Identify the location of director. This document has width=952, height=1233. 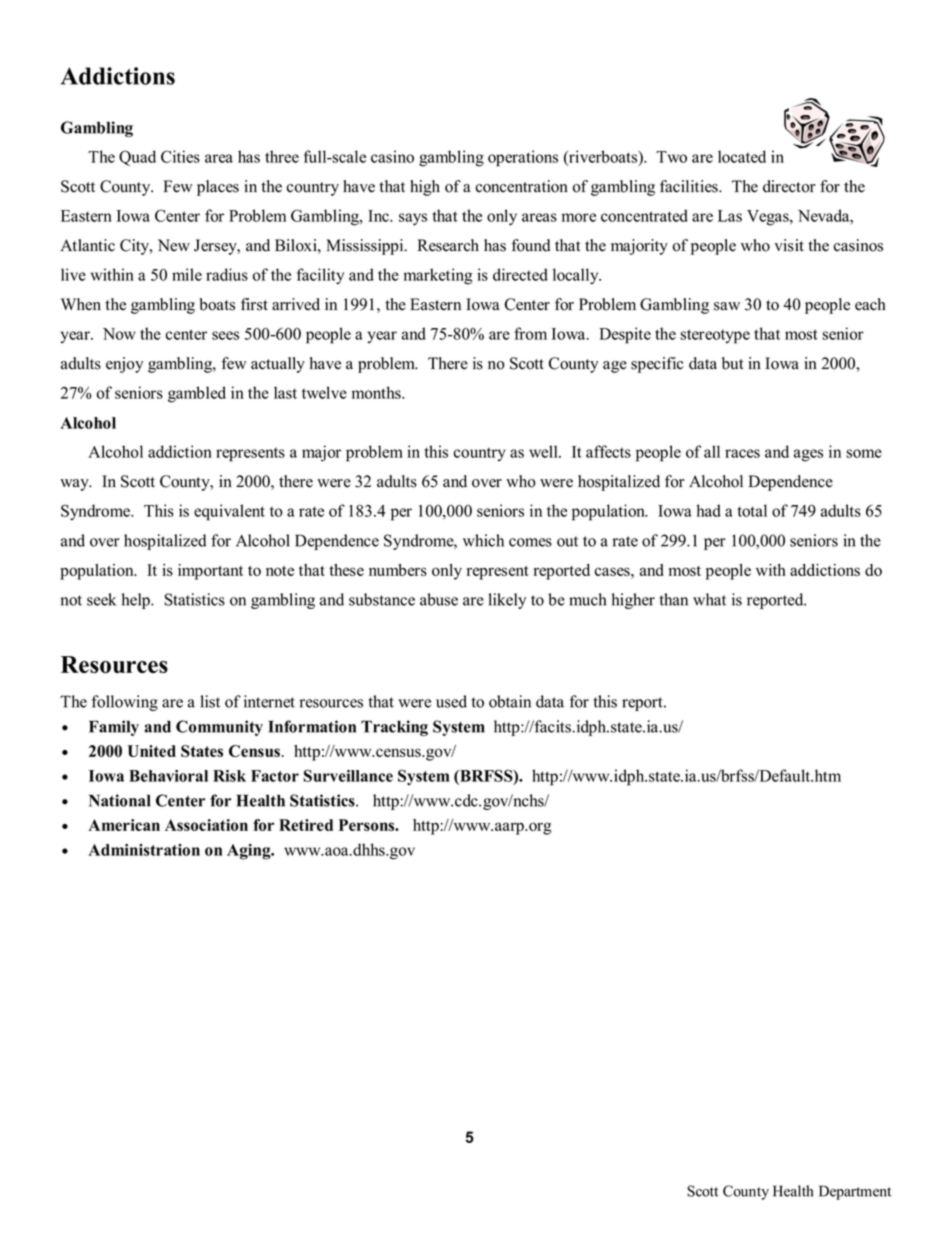
(789, 186).
